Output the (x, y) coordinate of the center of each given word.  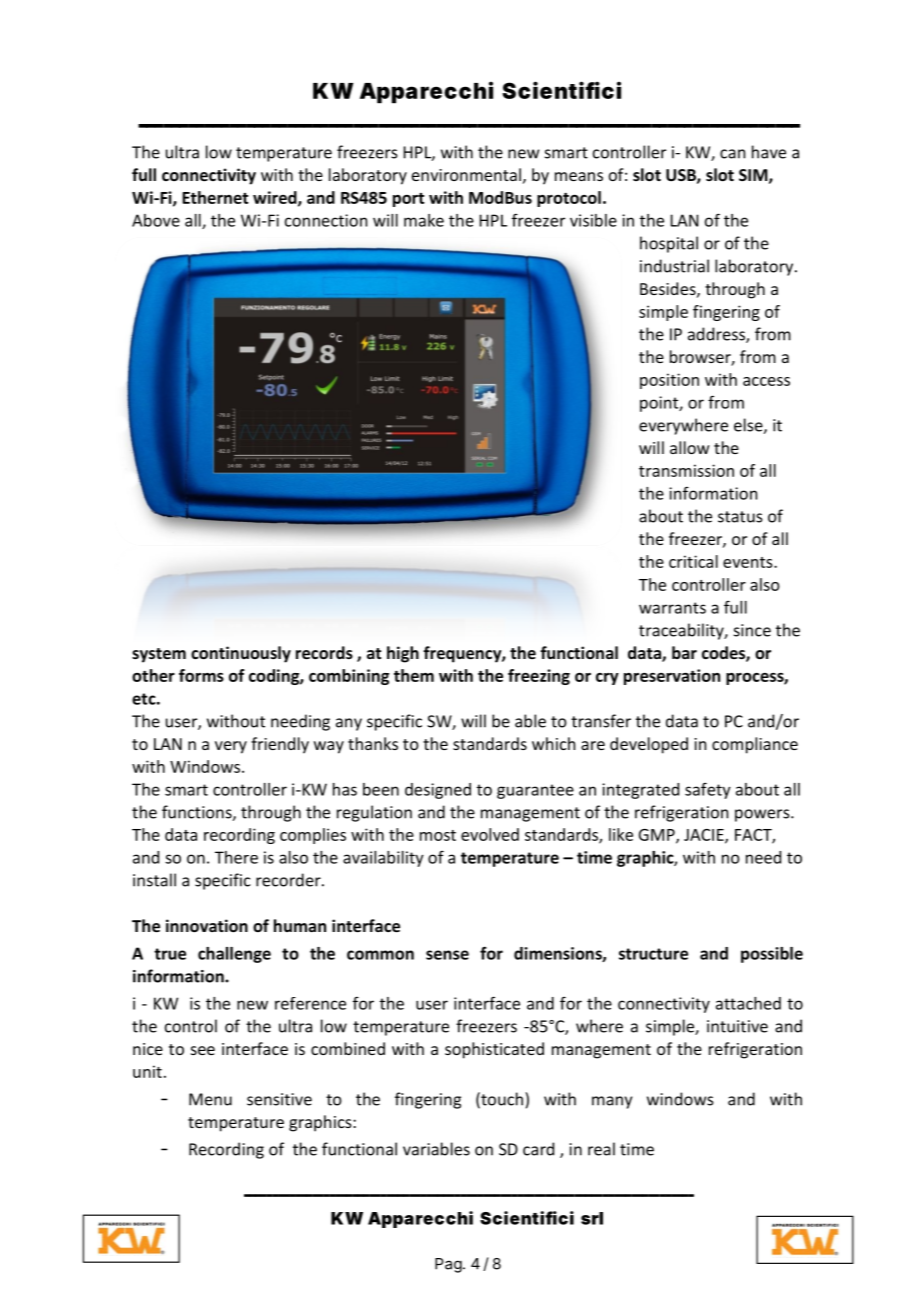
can (732, 154)
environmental (466, 174)
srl (592, 1218)
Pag (448, 1265)
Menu (210, 1099)
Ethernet (215, 197)
